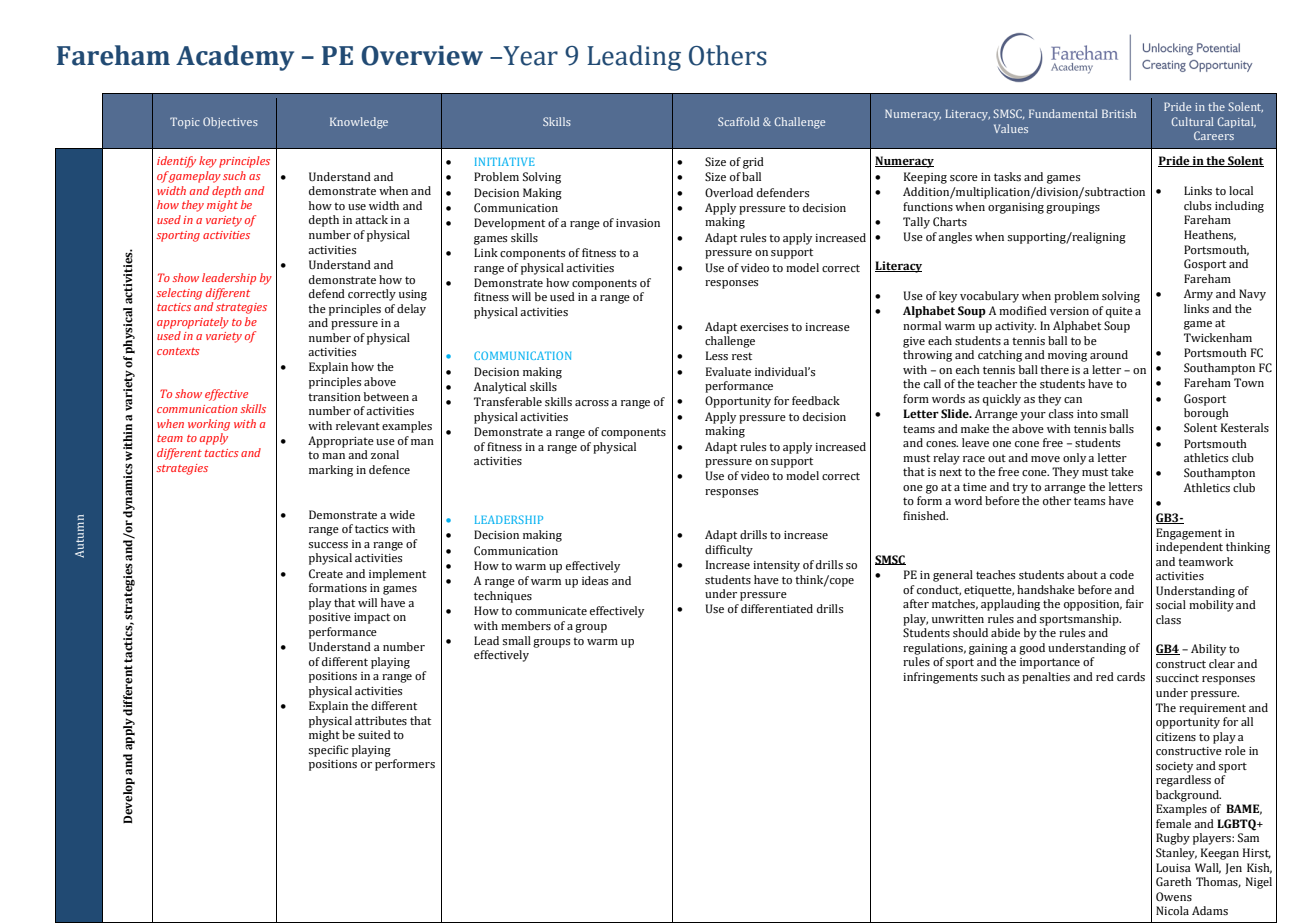  Describe the element at coordinates (1119, 113) in the screenshot. I see `British` at that location.
